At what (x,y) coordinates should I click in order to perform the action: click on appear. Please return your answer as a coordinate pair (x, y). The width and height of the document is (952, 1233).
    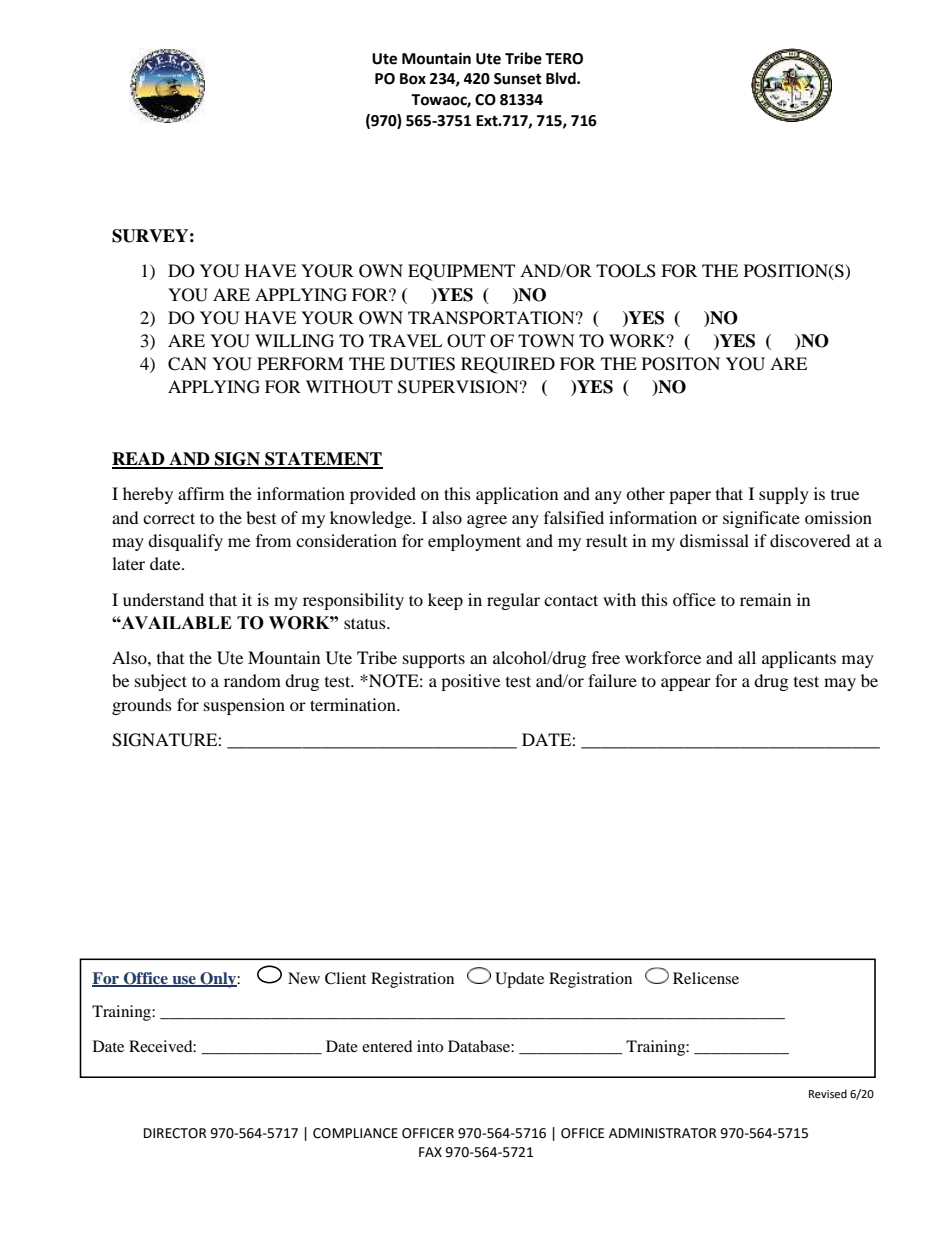
    Looking at the image, I should click on (686, 684).
